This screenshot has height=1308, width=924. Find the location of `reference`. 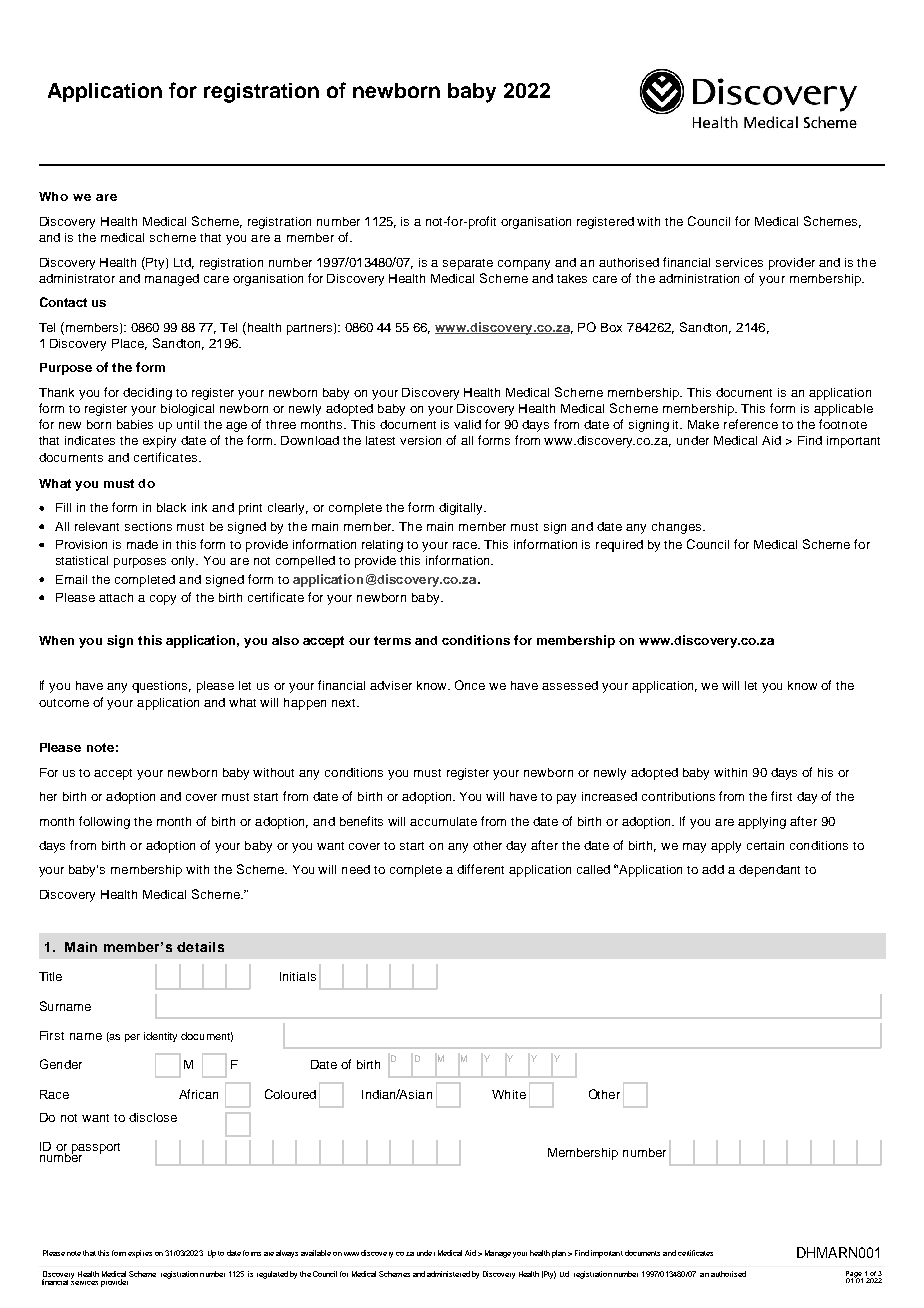

reference is located at coordinates (751, 424).
